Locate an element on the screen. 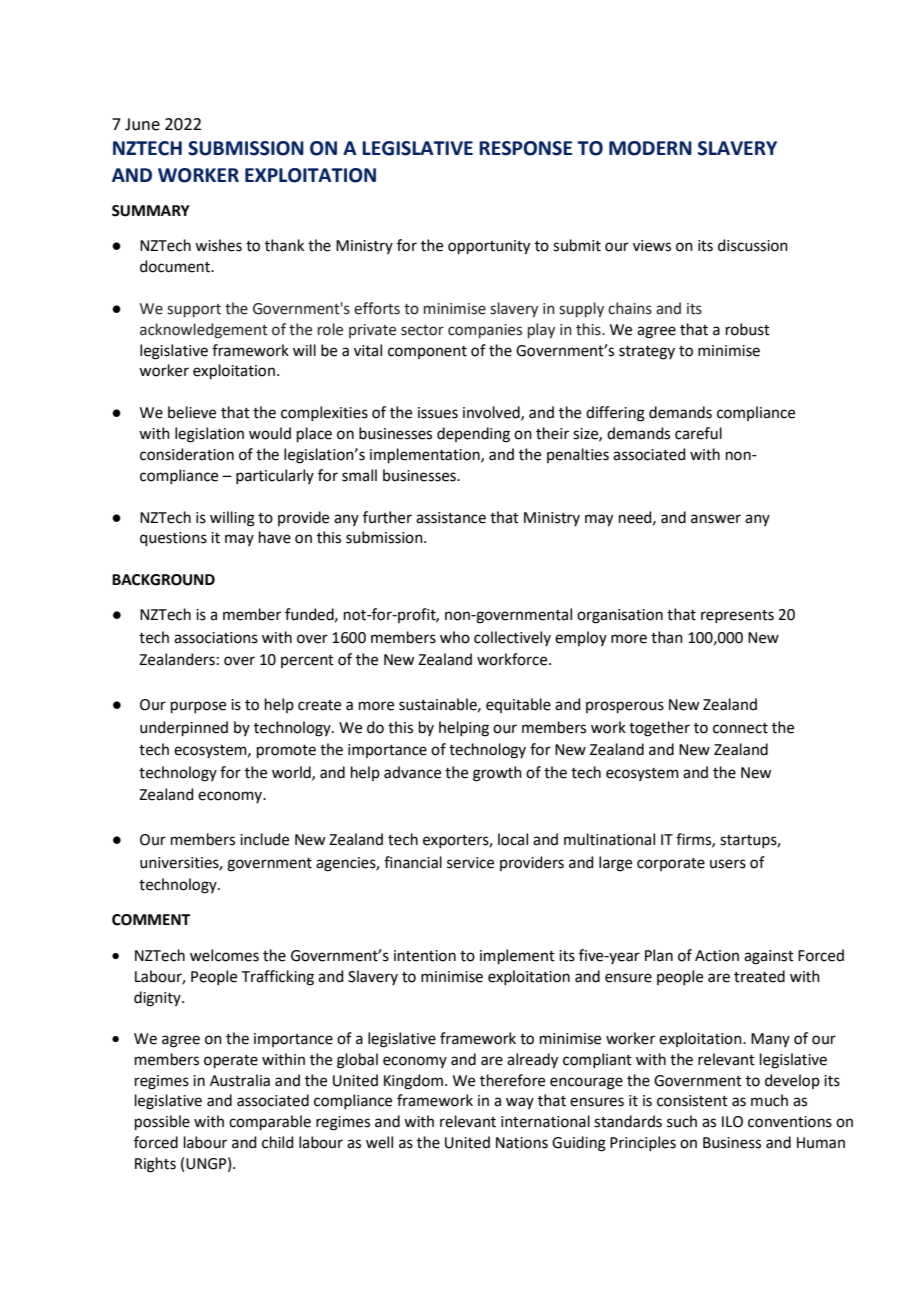 This screenshot has width=924, height=1308. associations is located at coordinates (216, 638).
